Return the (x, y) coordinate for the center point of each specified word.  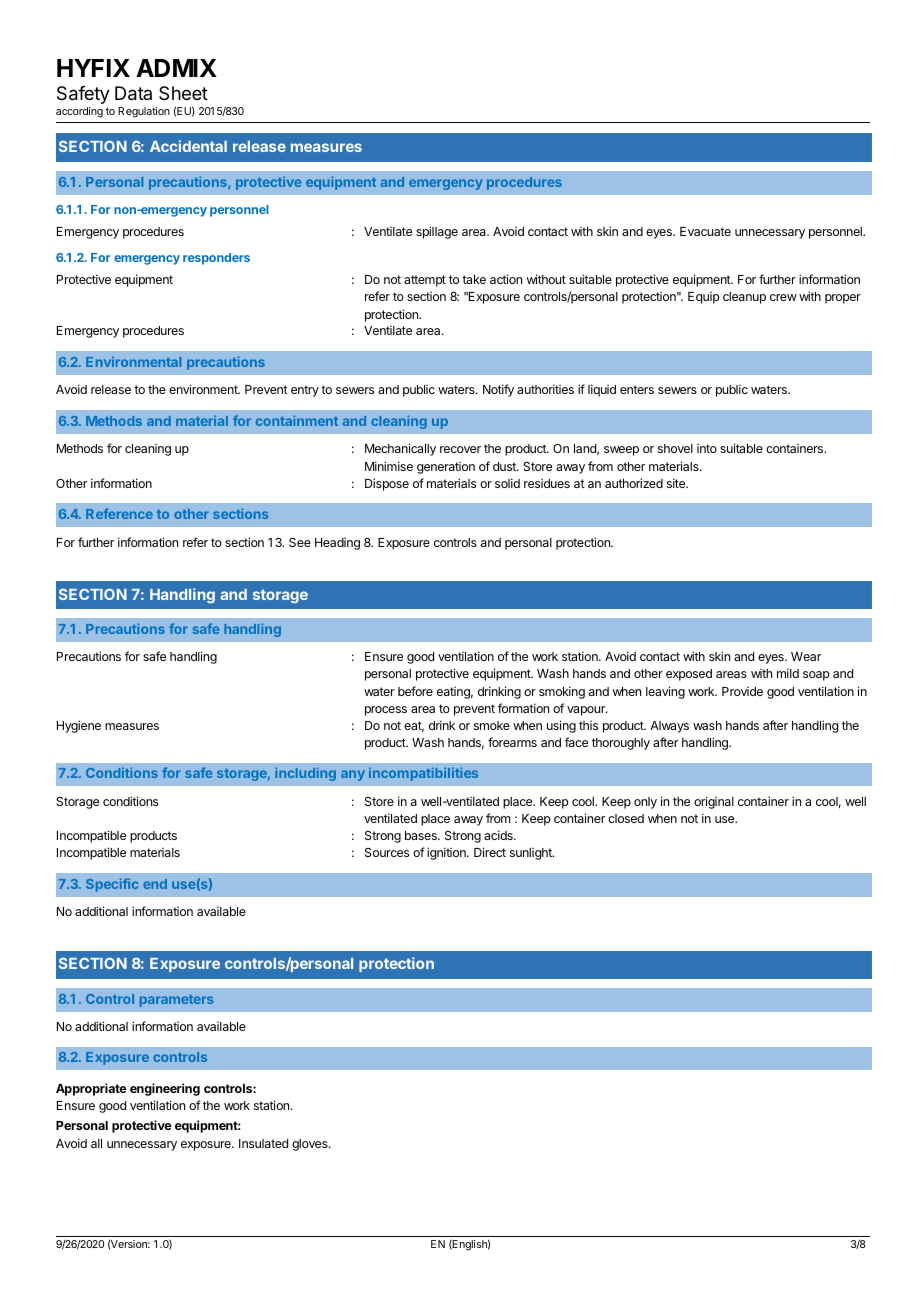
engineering (165, 1089)
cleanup (744, 298)
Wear (806, 656)
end (155, 884)
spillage (437, 232)
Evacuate (705, 231)
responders (216, 259)
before (415, 691)
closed (626, 818)
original (714, 802)
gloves (311, 1145)
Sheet (183, 93)
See (300, 542)
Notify (498, 390)
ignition (447, 853)
